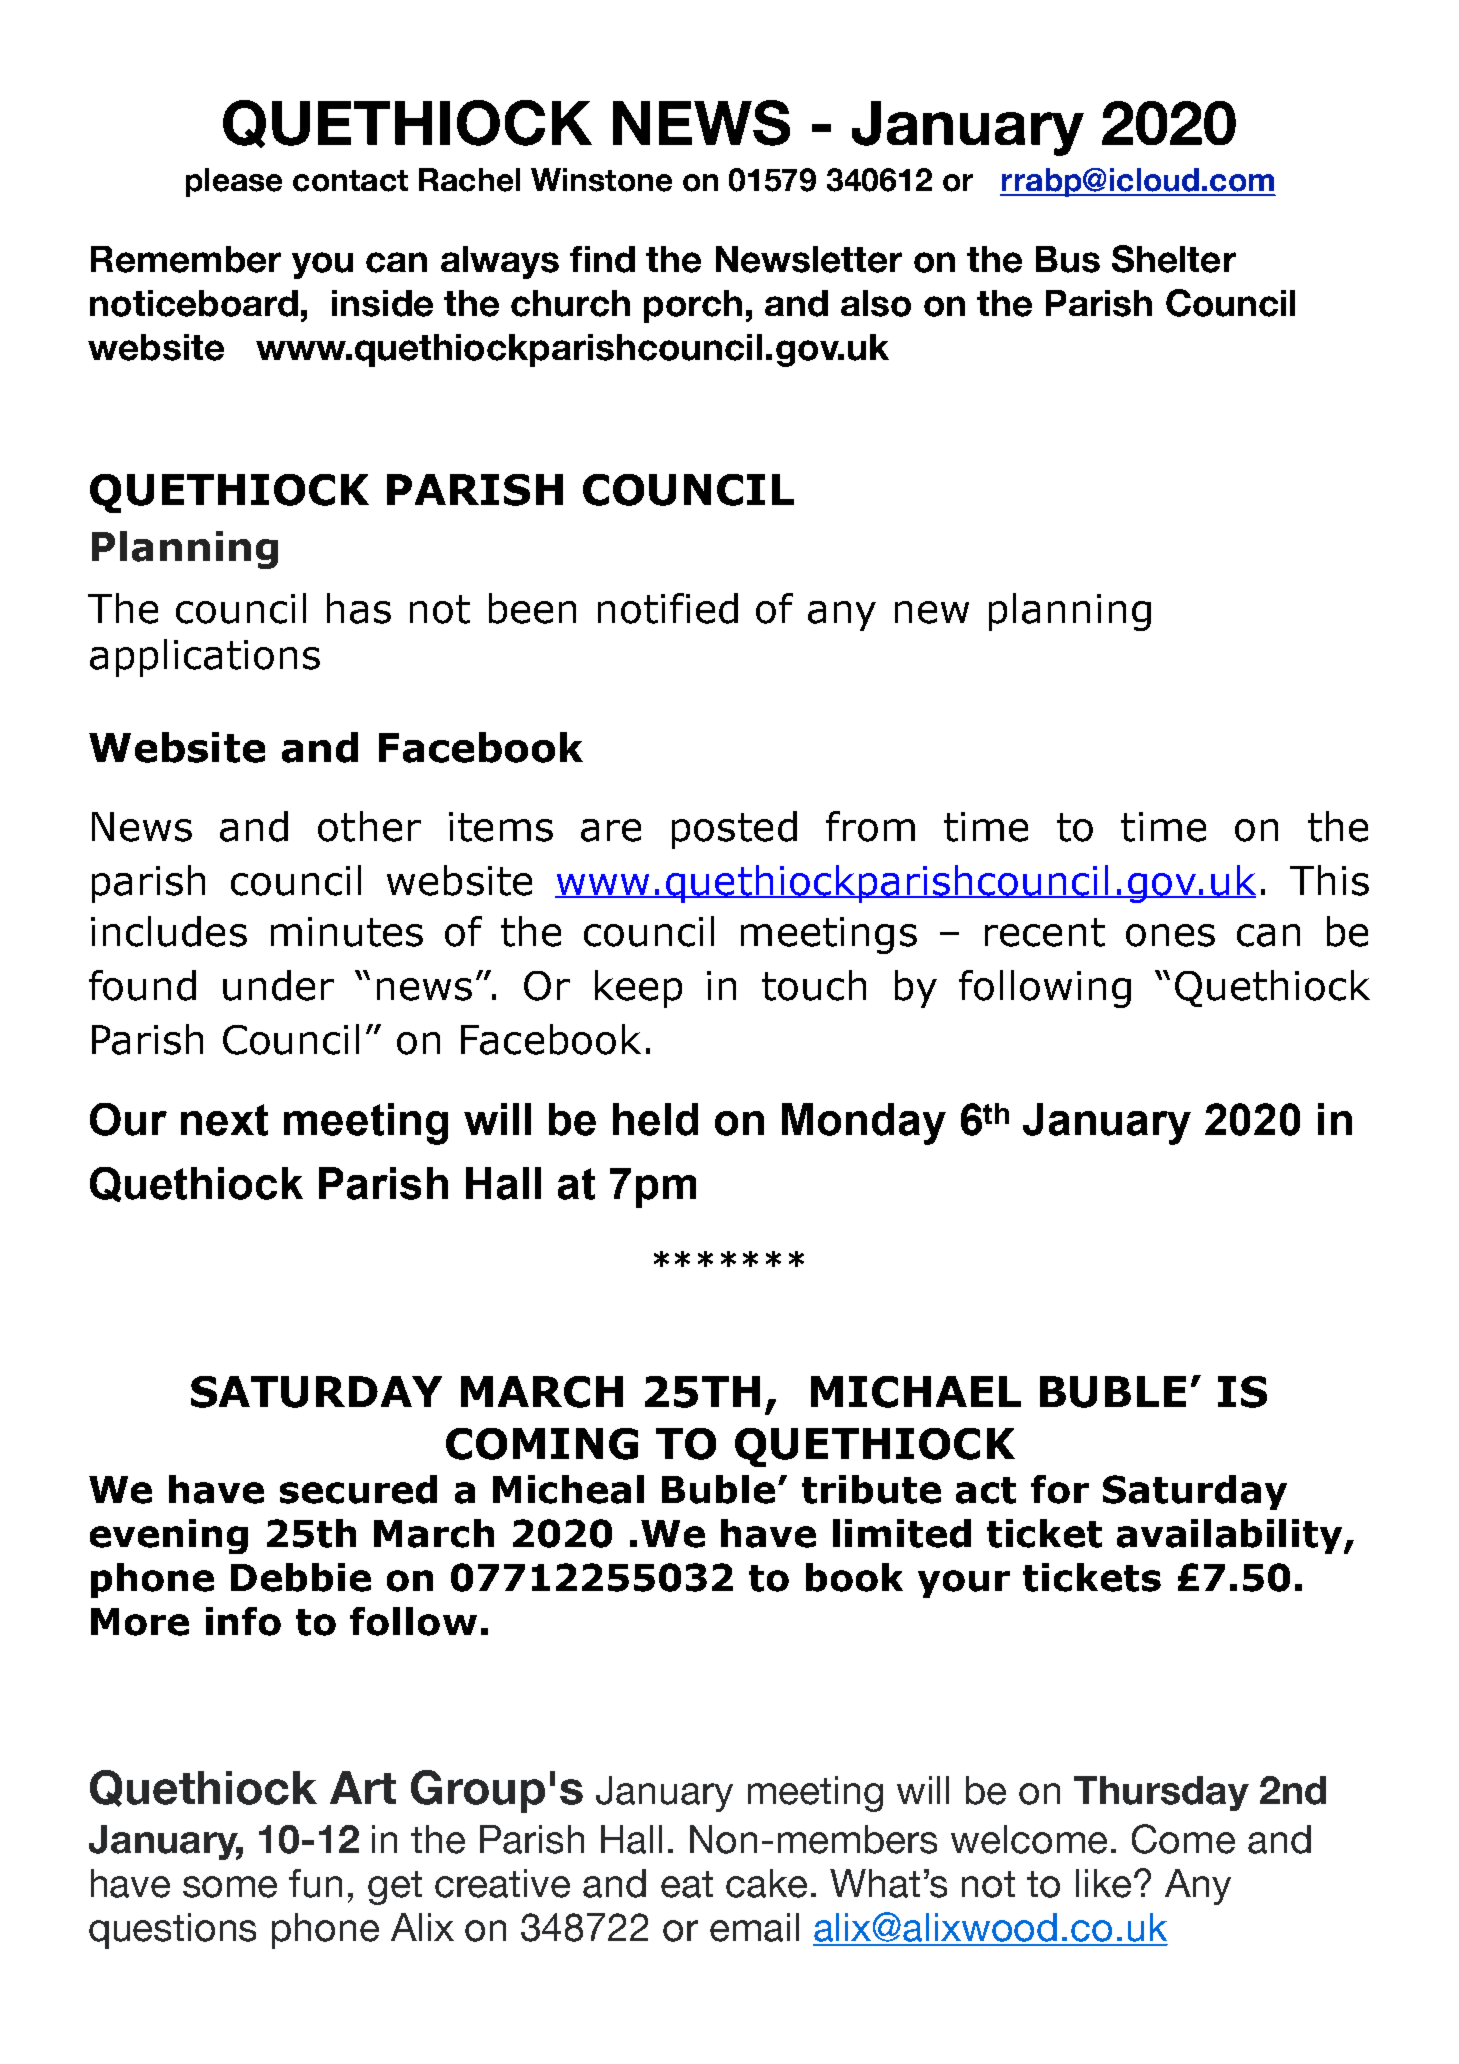 This page has height=2064, width=1459. Describe the element at coordinates (315, 1883) in the page. I see `fun` at that location.
